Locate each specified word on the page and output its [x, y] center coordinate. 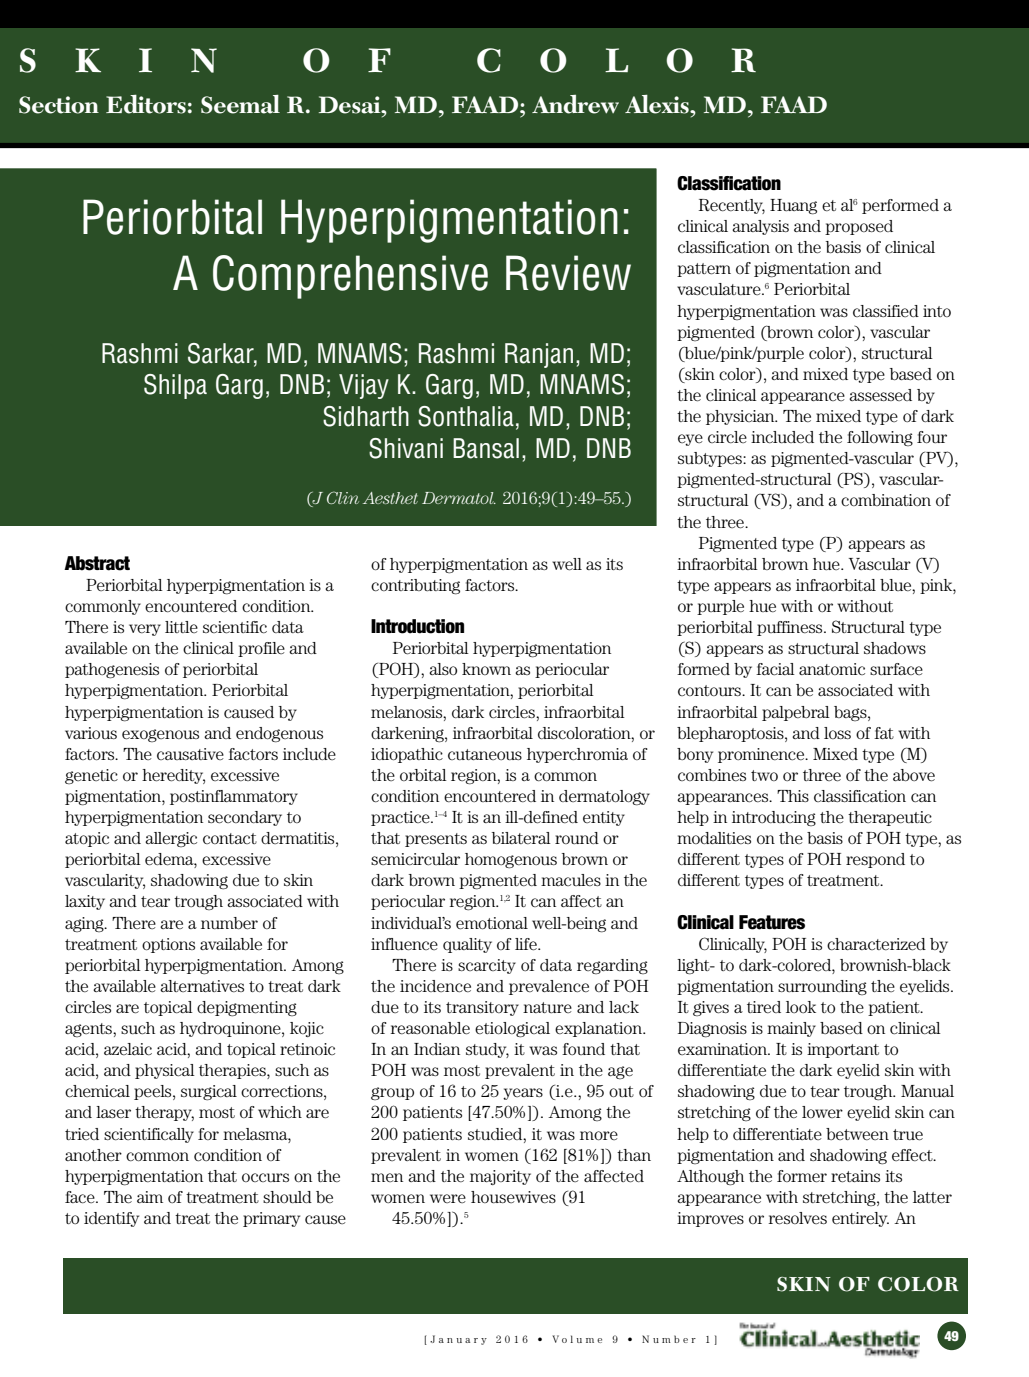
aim [150, 1197]
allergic [171, 839]
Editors [146, 104]
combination [886, 500]
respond [875, 860]
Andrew [575, 104]
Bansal [486, 448]
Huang [793, 207]
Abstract [97, 563]
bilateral [521, 838]
